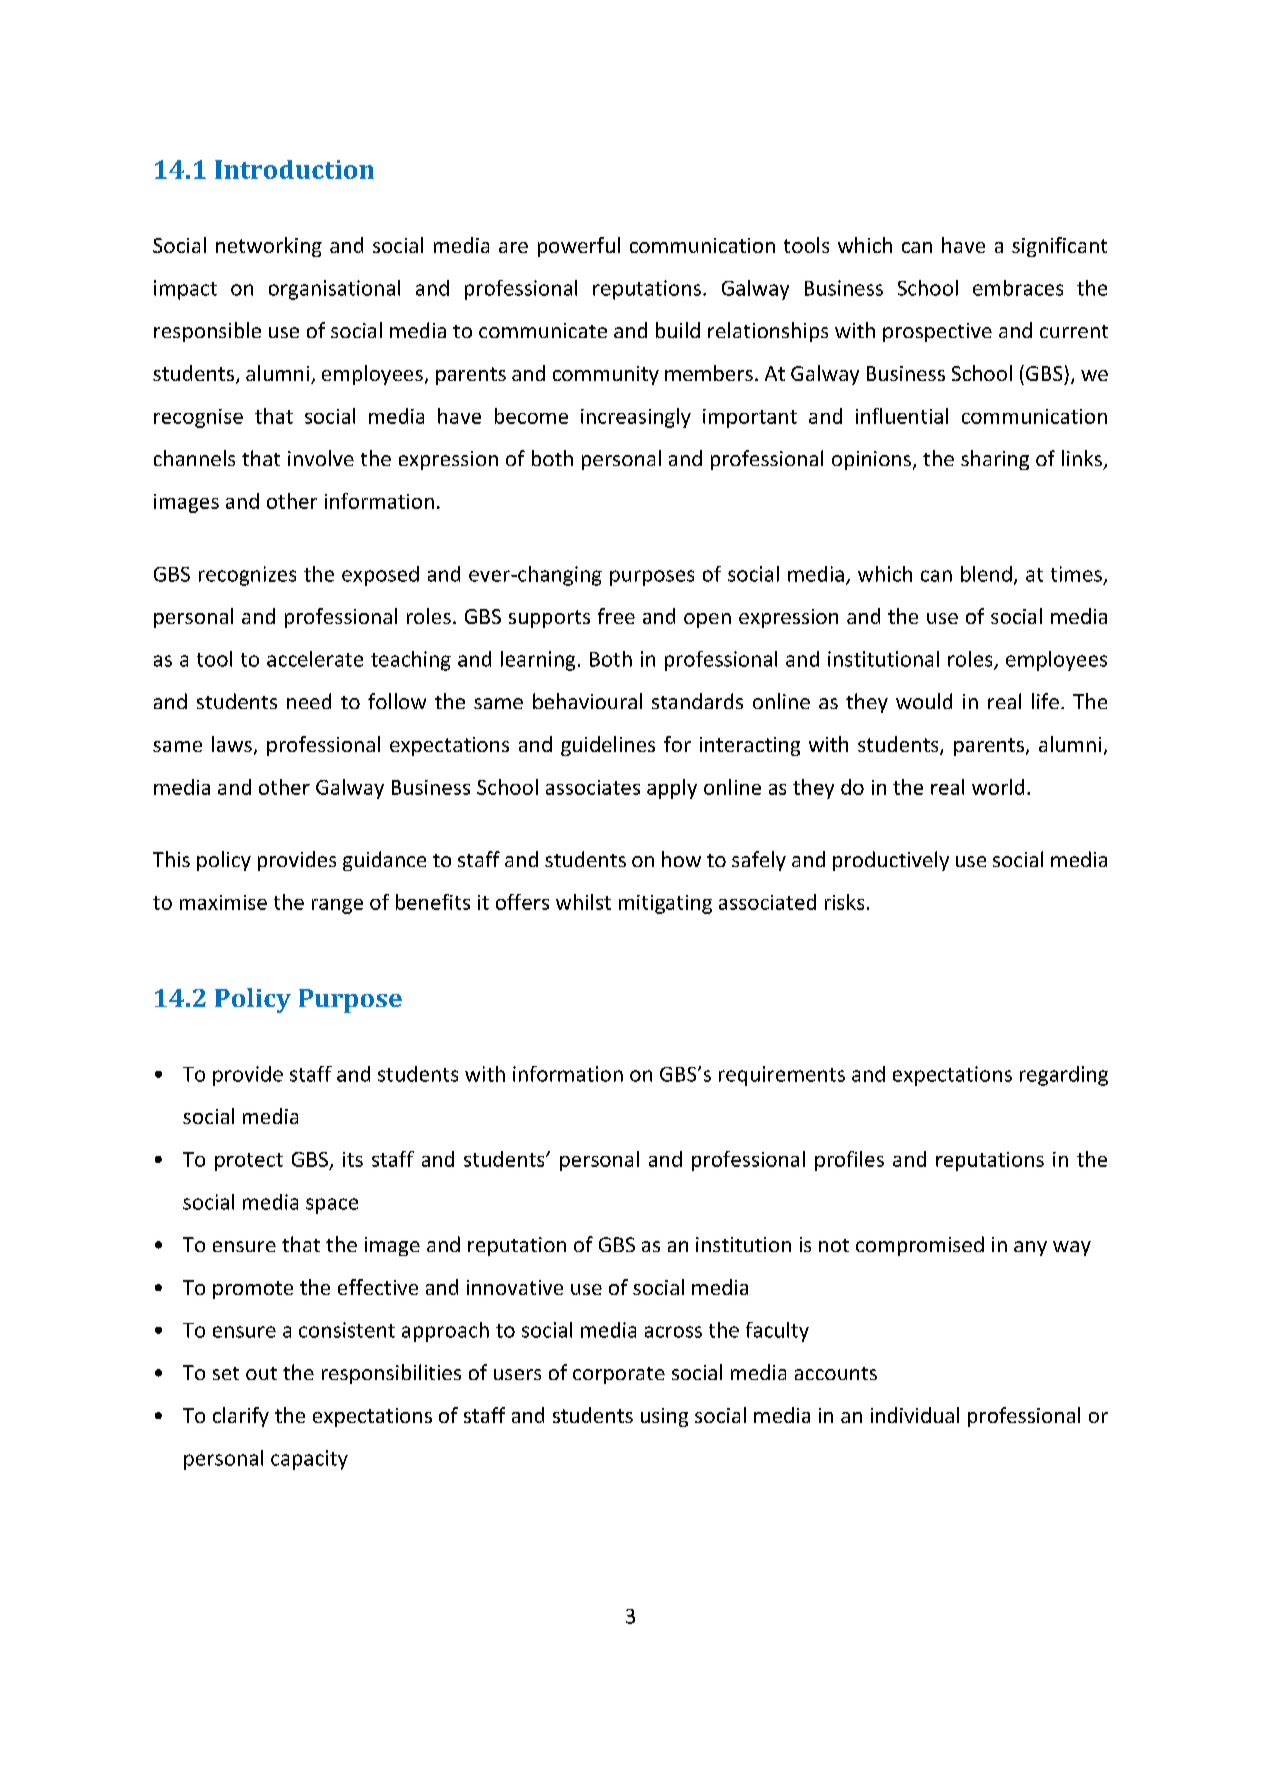  What do you see at coordinates (915, 1415) in the screenshot?
I see `individual` at bounding box center [915, 1415].
